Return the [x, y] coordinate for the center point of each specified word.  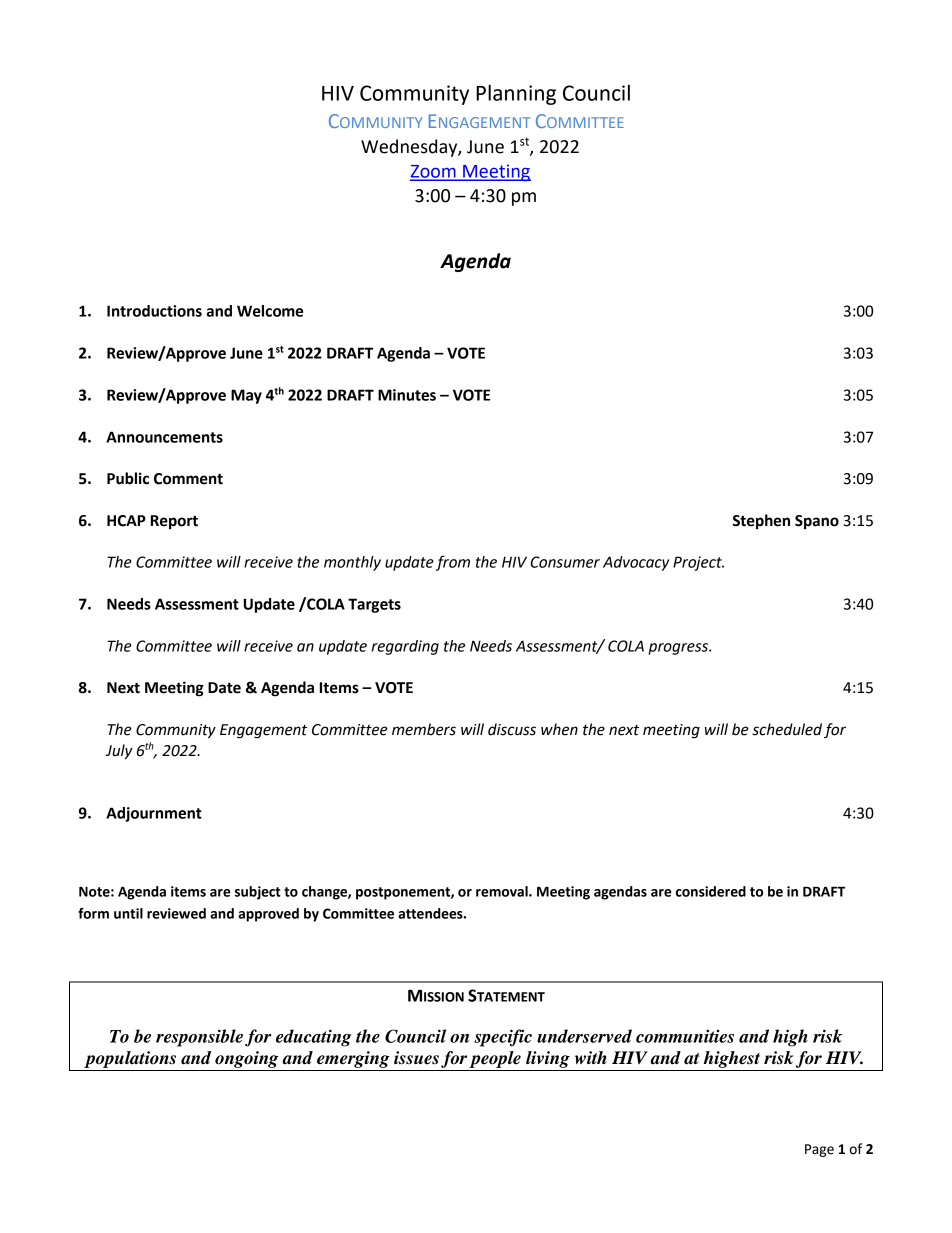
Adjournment [154, 814]
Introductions [154, 311]
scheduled [787, 729]
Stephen [761, 522]
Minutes [407, 395]
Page [819, 1150]
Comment [188, 479]
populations [130, 1059]
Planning [516, 95]
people [495, 1059]
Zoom [434, 172]
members [424, 729]
